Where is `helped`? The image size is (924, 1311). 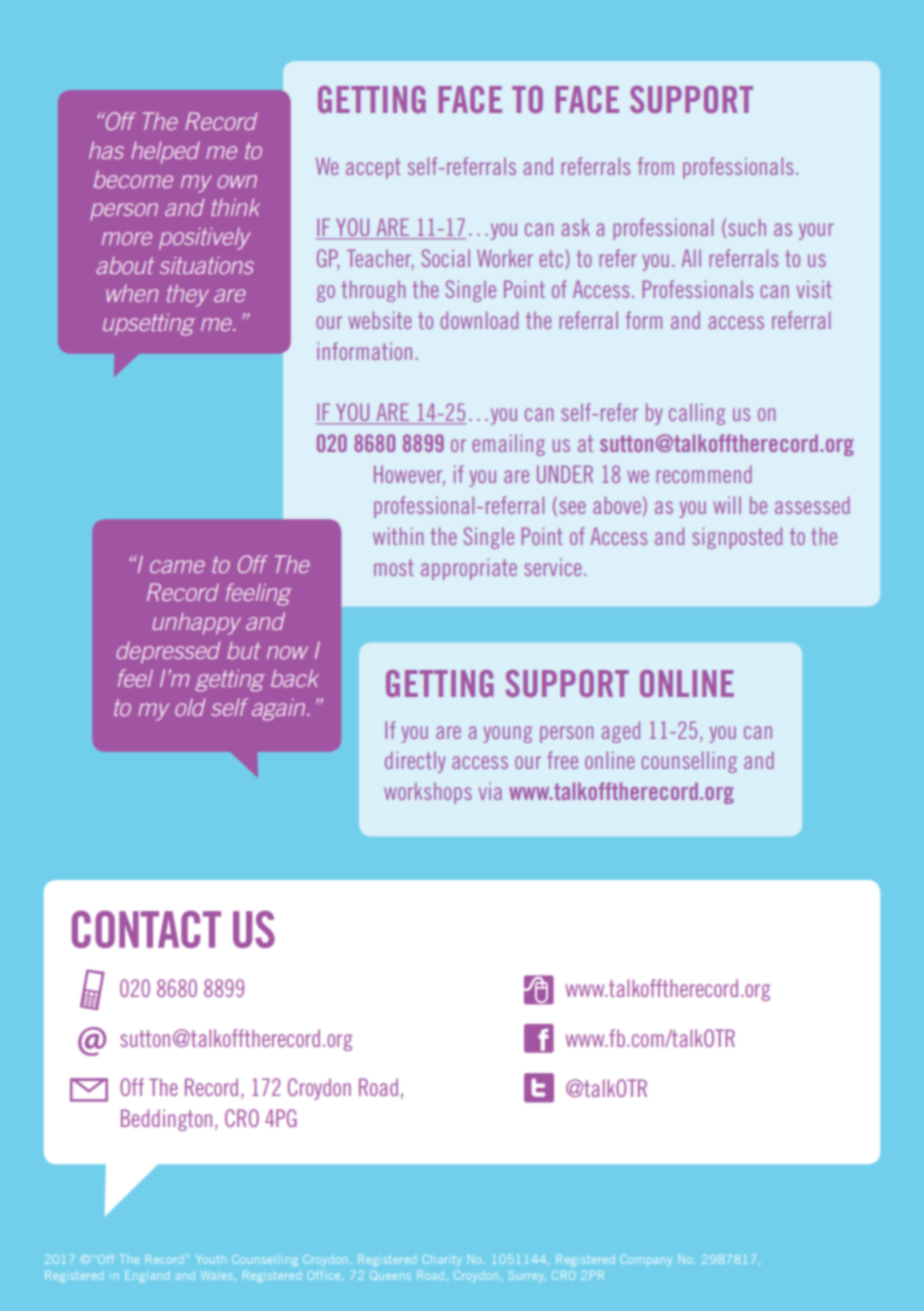
helped is located at coordinates (165, 152).
